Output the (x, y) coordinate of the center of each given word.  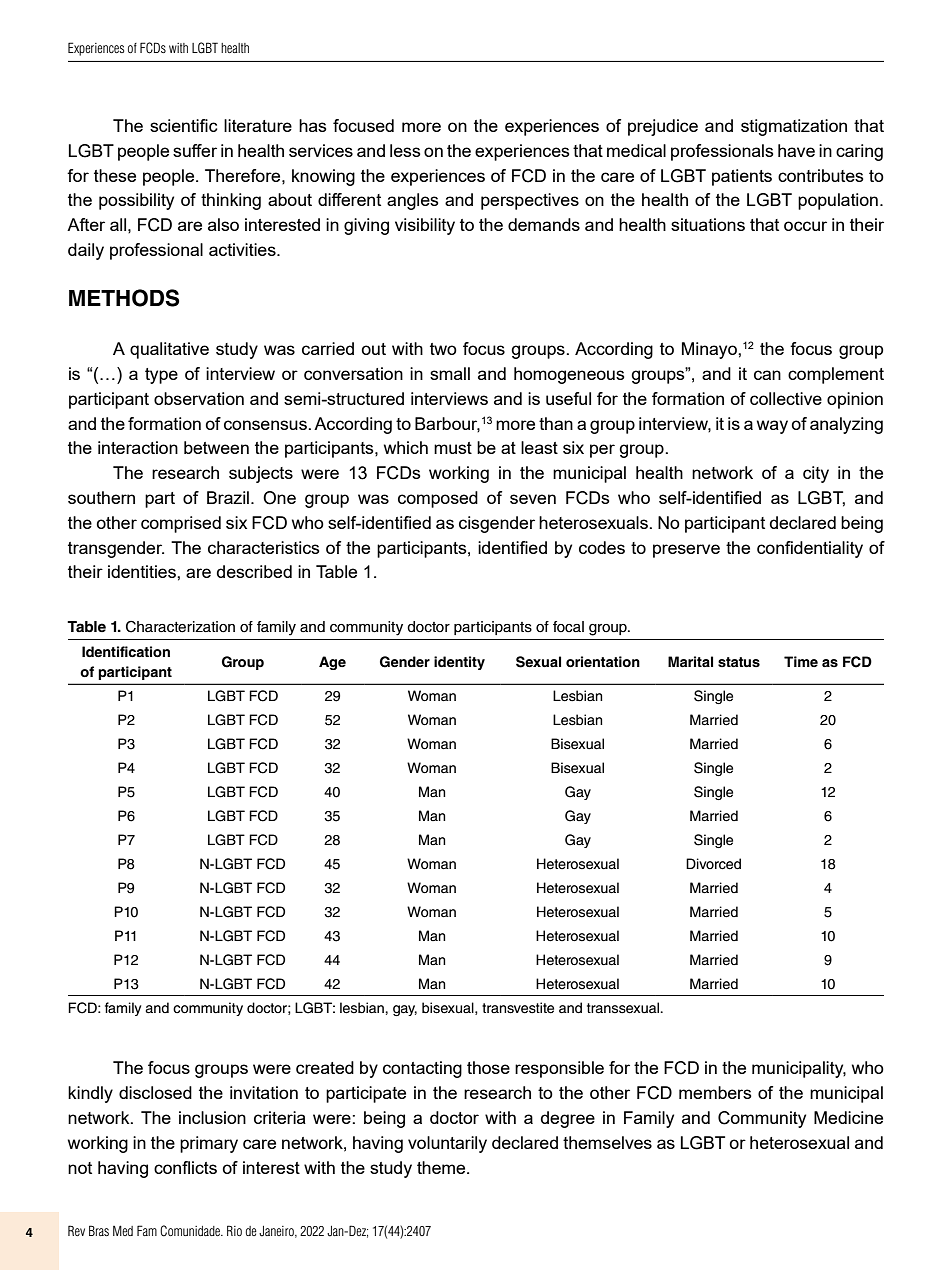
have (796, 150)
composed (438, 499)
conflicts (185, 1167)
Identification (126, 652)
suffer (195, 150)
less (405, 150)
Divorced (713, 864)
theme (442, 1167)
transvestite (518, 1008)
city (816, 474)
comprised (181, 524)
